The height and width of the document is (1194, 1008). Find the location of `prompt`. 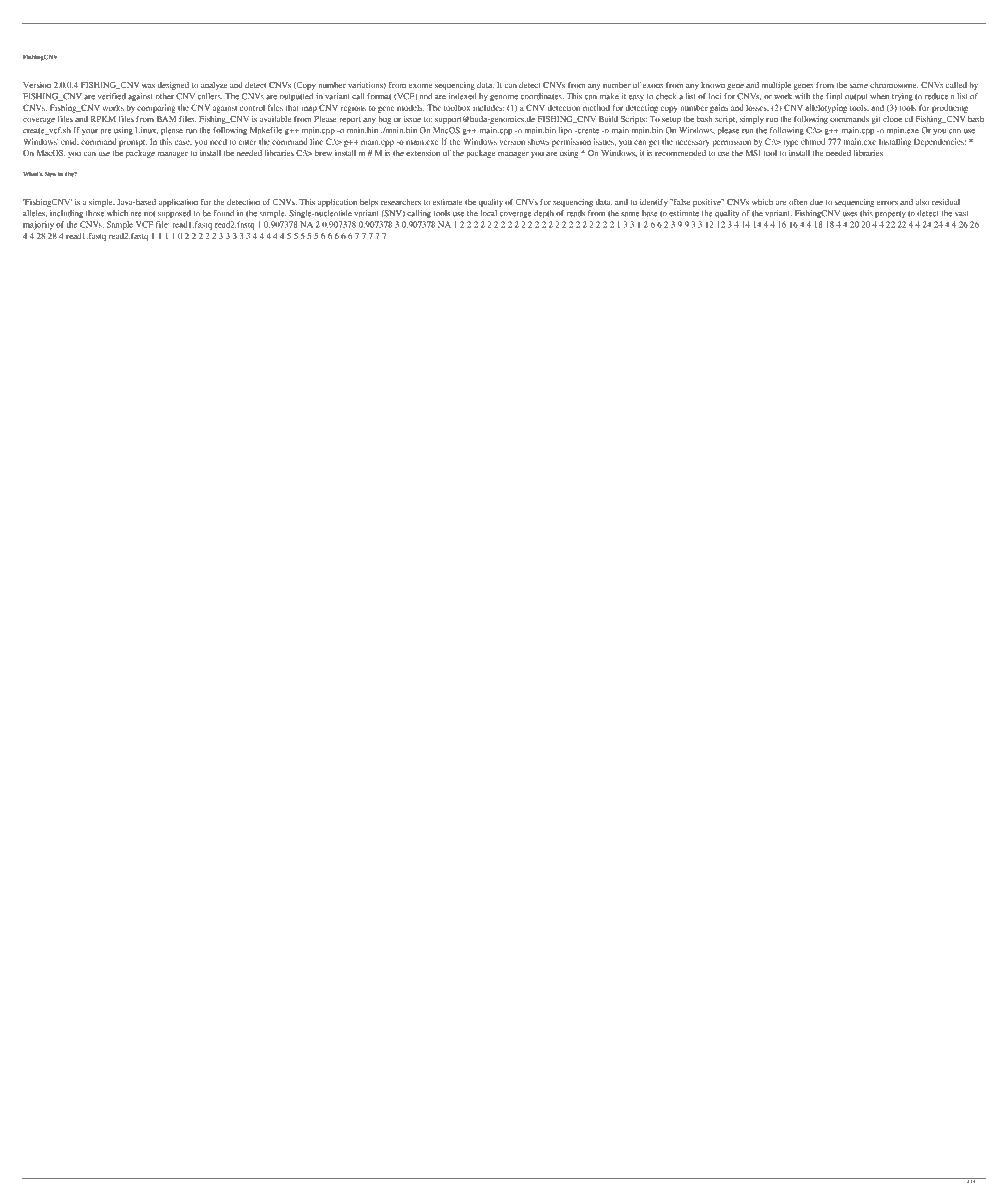

prompt is located at coordinates (133, 143).
